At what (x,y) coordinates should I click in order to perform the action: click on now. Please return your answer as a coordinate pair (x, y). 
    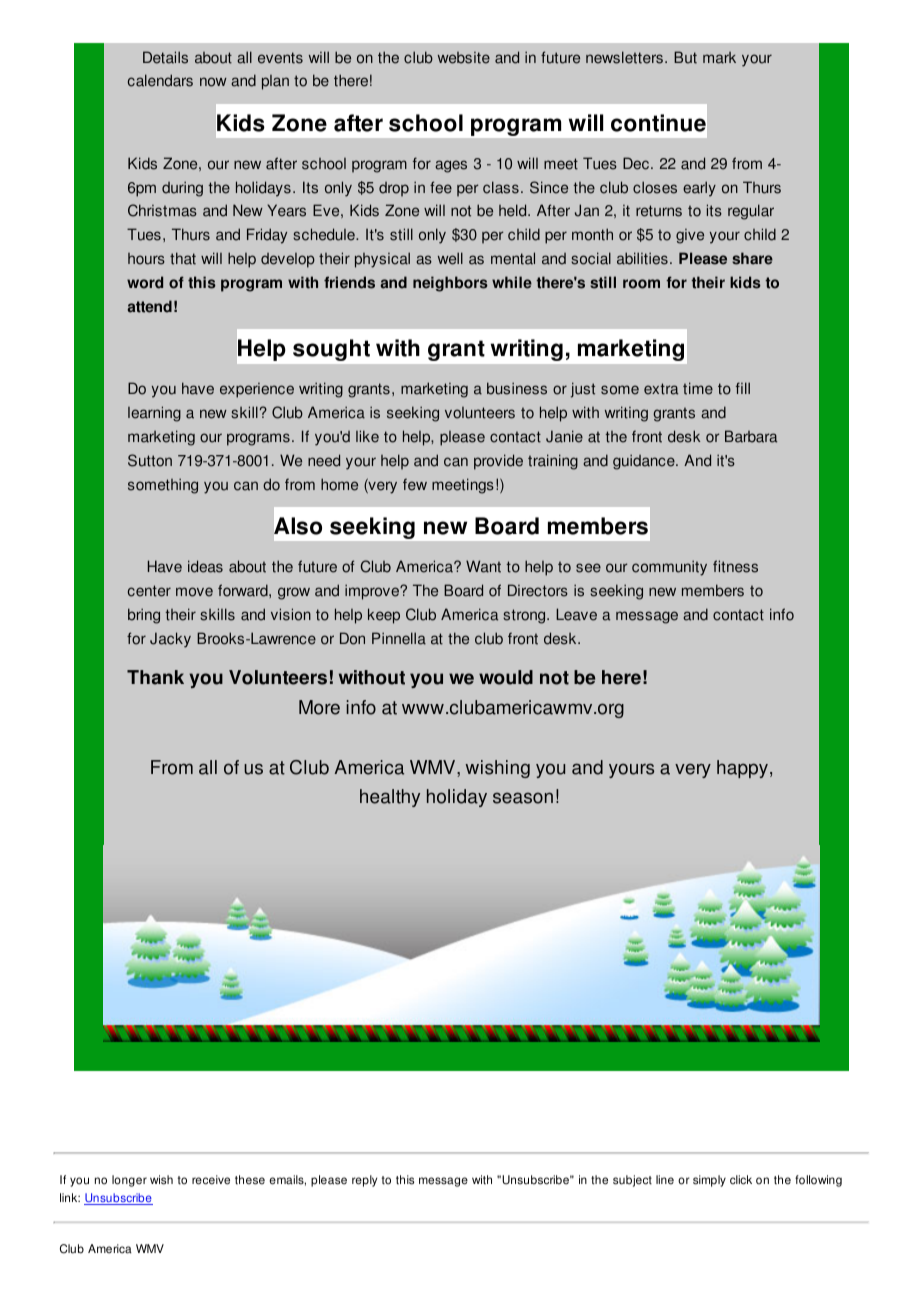
    Looking at the image, I should click on (213, 82).
